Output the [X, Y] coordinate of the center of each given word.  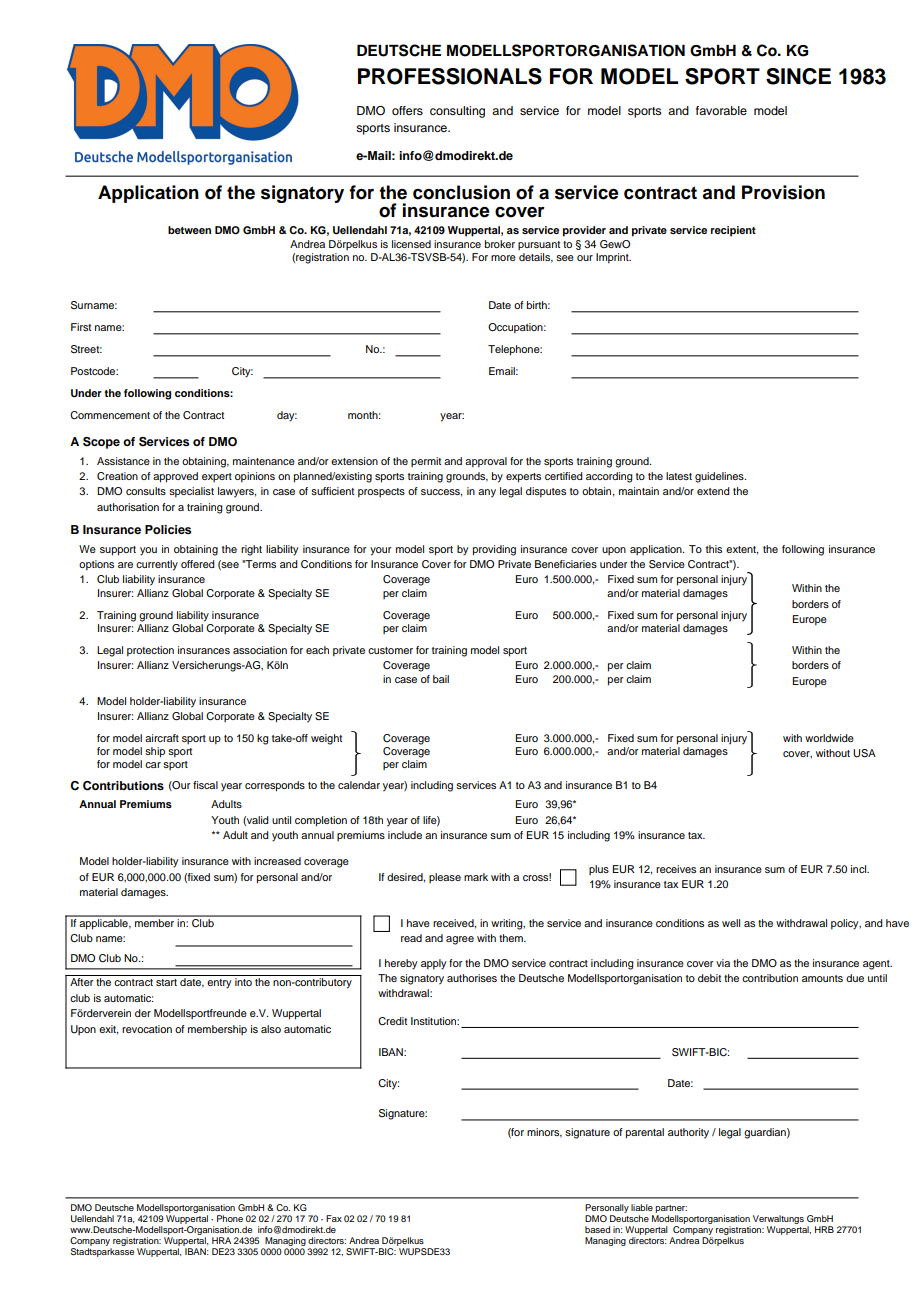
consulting [457, 112]
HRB [824, 1229]
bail [441, 679]
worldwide [829, 738]
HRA [221, 1240]
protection [150, 651]
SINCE [798, 76]
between [189, 230]
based [597, 1229]
